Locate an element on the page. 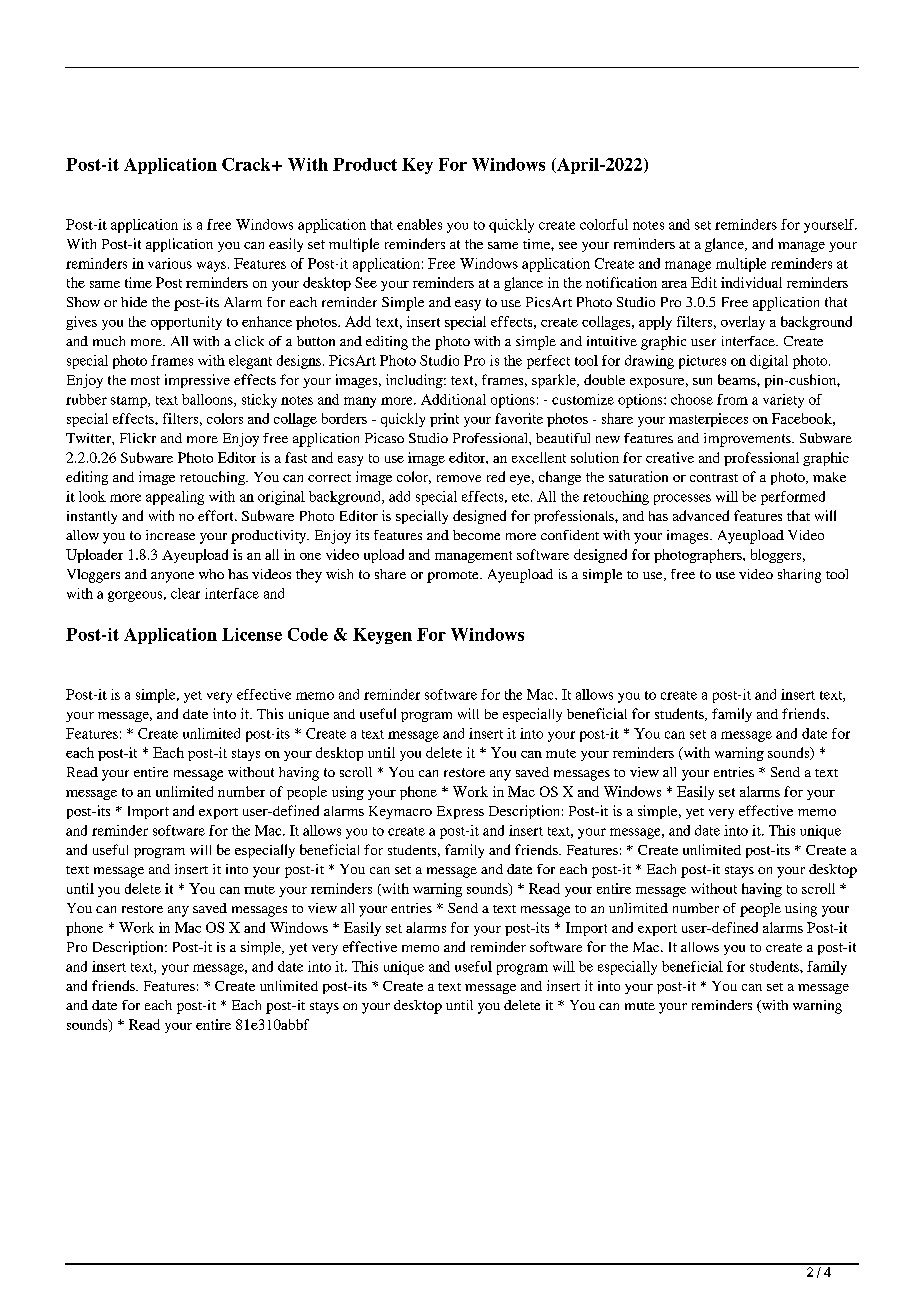 Image resolution: width=924 pixels, height=1308 pixels. Code is located at coordinates (308, 634).
